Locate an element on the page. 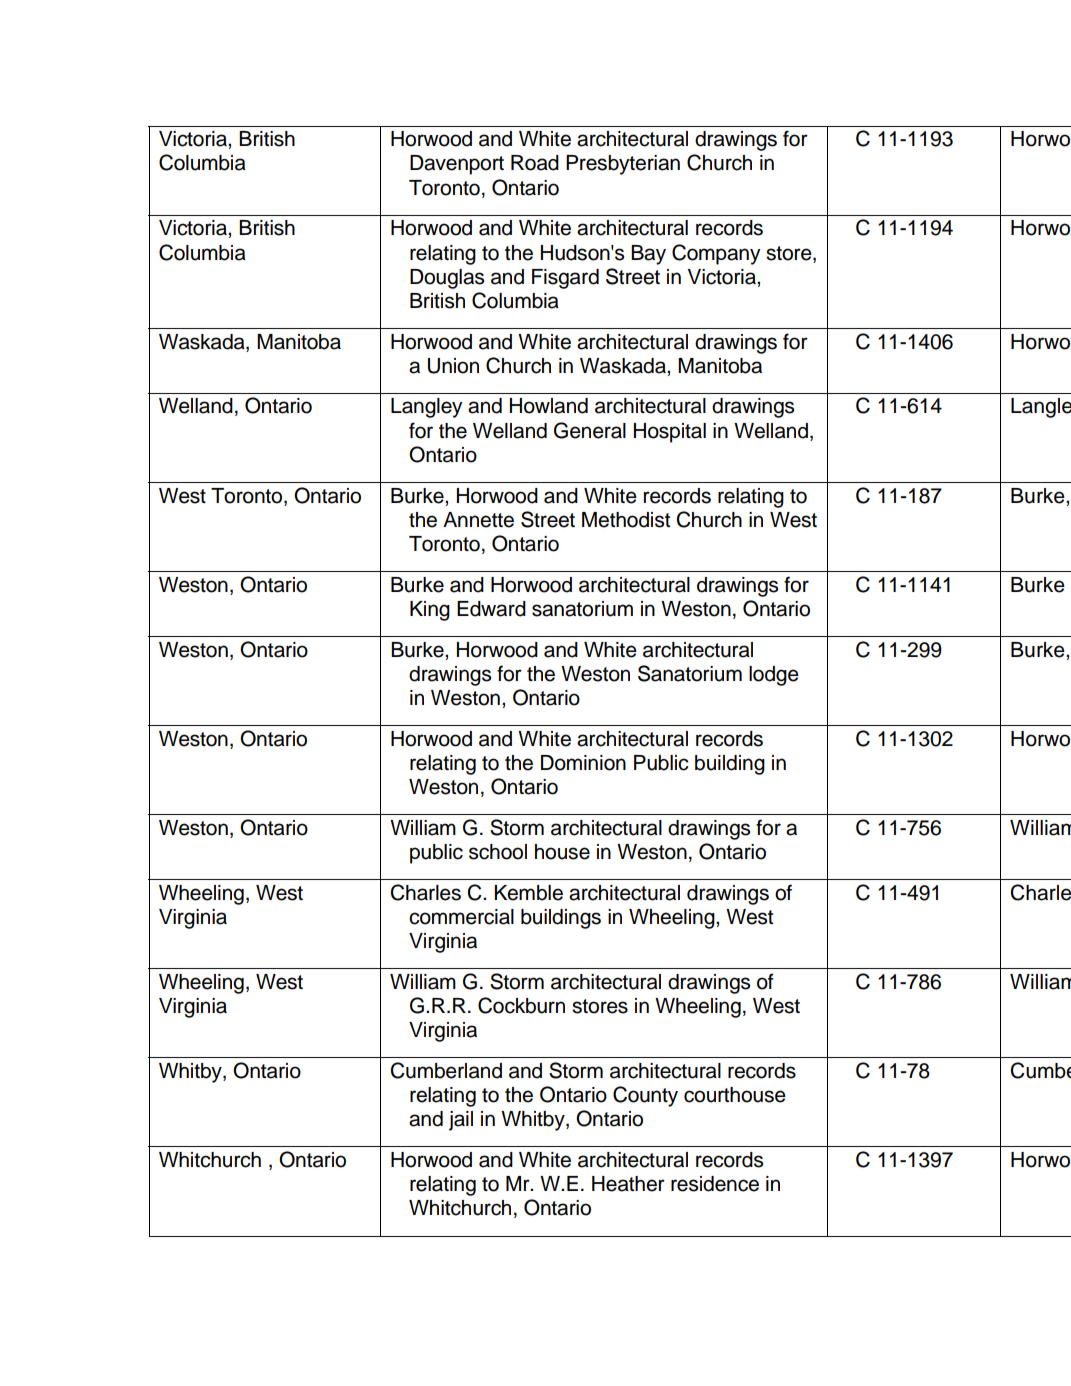 This image has height=1386, width=1071. Cockburn is located at coordinates (521, 1005).
